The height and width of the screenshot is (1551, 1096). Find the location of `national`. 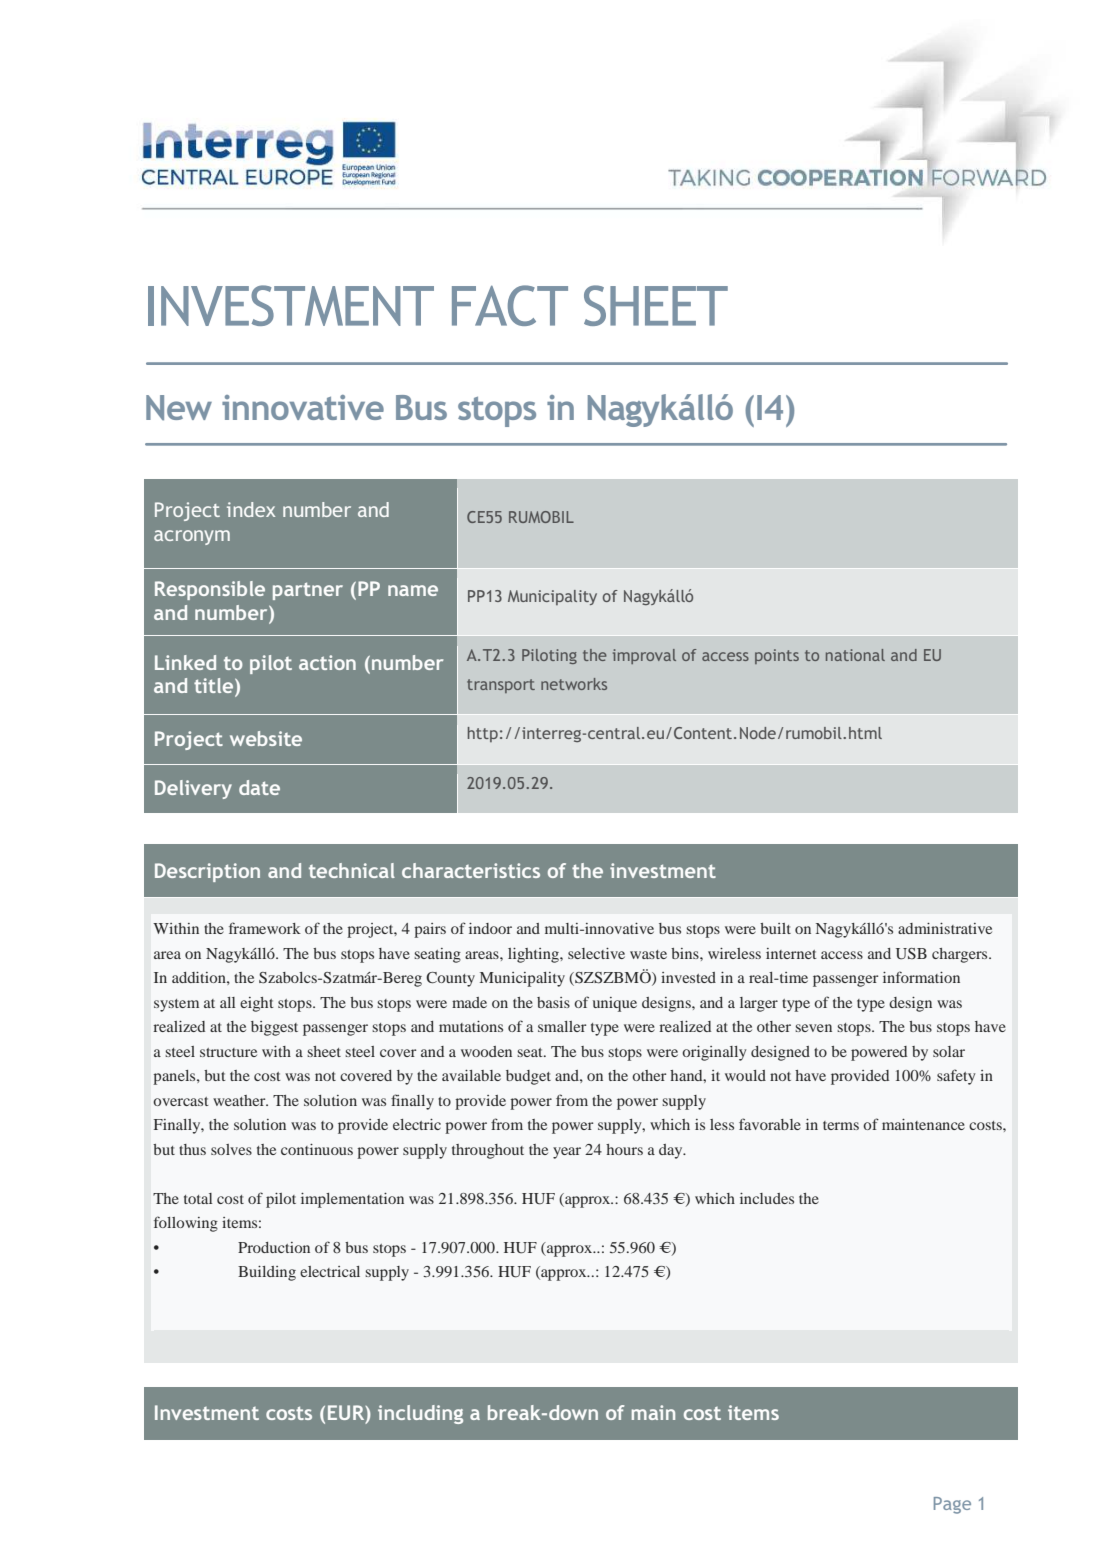

national is located at coordinates (855, 655).
